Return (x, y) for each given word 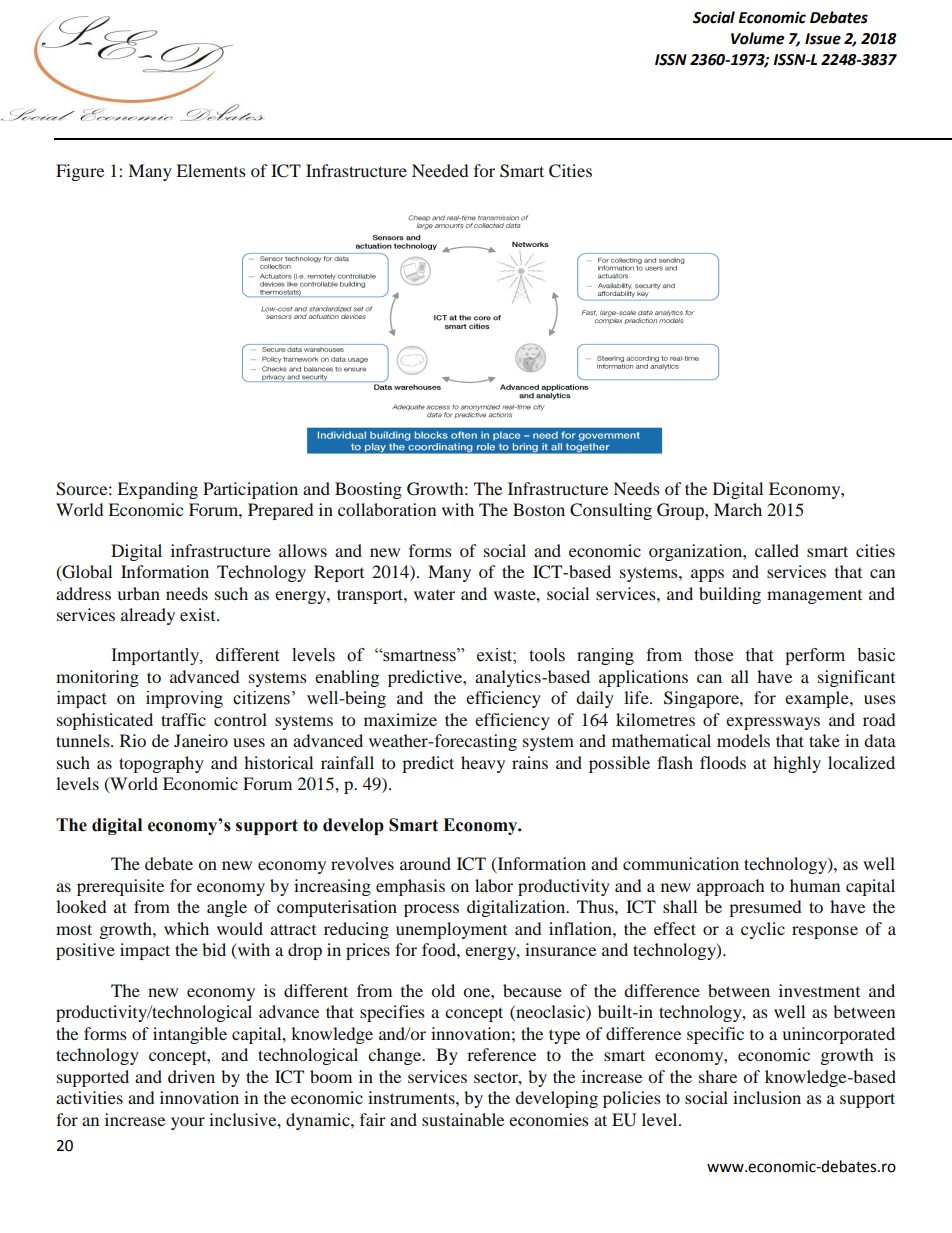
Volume (757, 38)
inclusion (767, 1097)
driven (191, 1076)
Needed (440, 170)
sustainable (463, 1119)
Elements (211, 170)
